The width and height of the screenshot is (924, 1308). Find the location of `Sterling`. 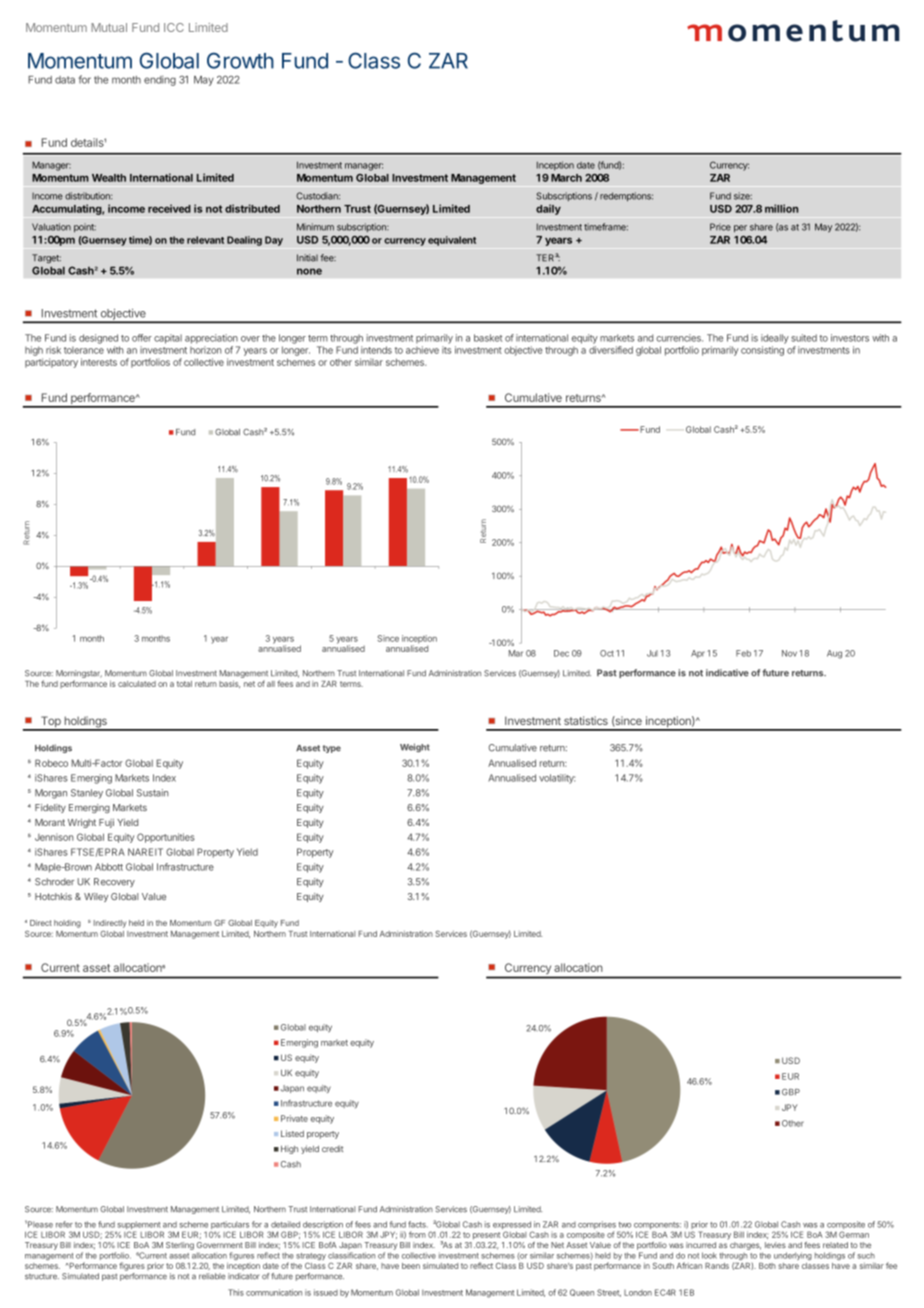

Sterling is located at coordinates (180, 1246).
